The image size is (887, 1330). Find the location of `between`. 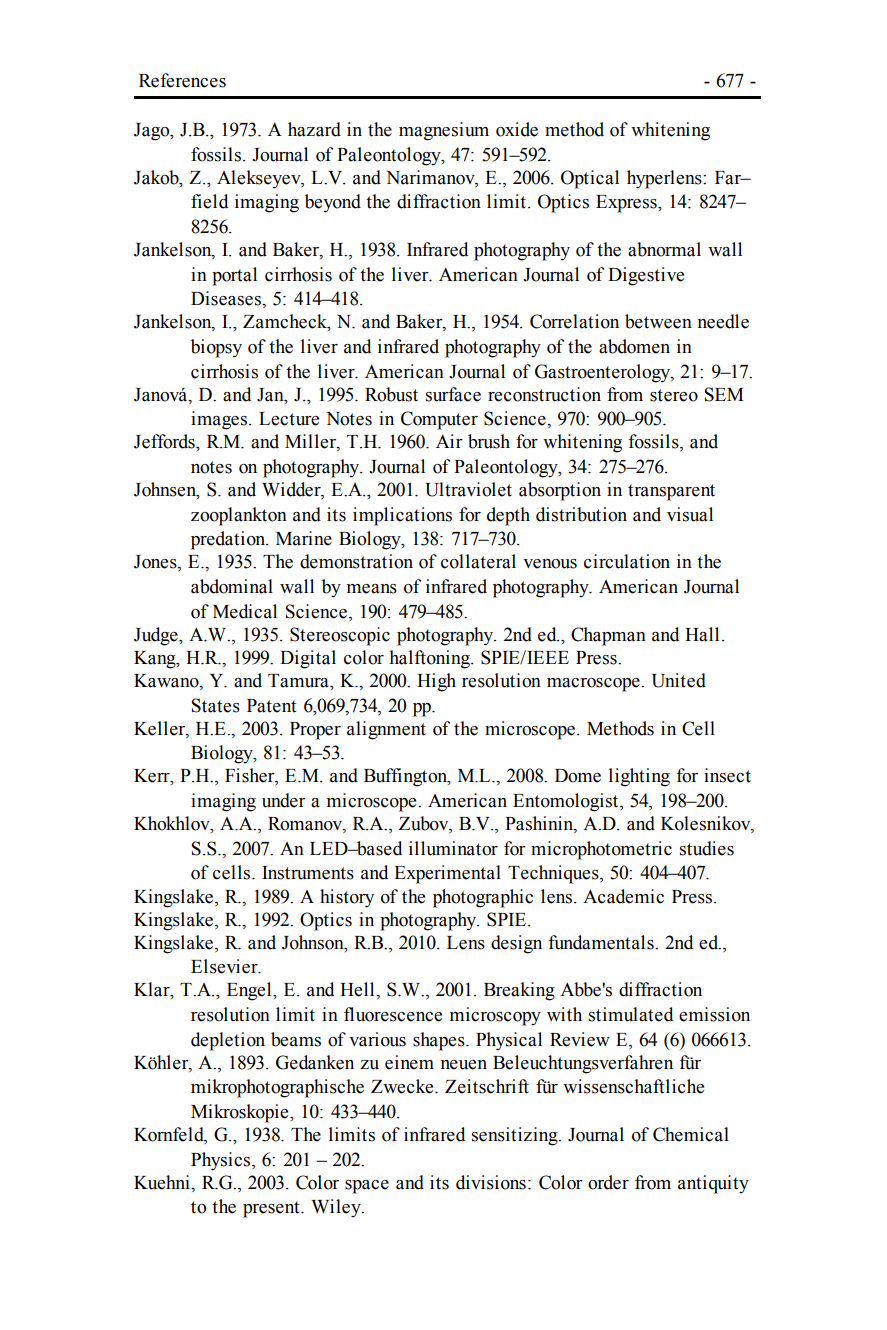

between is located at coordinates (658, 321).
